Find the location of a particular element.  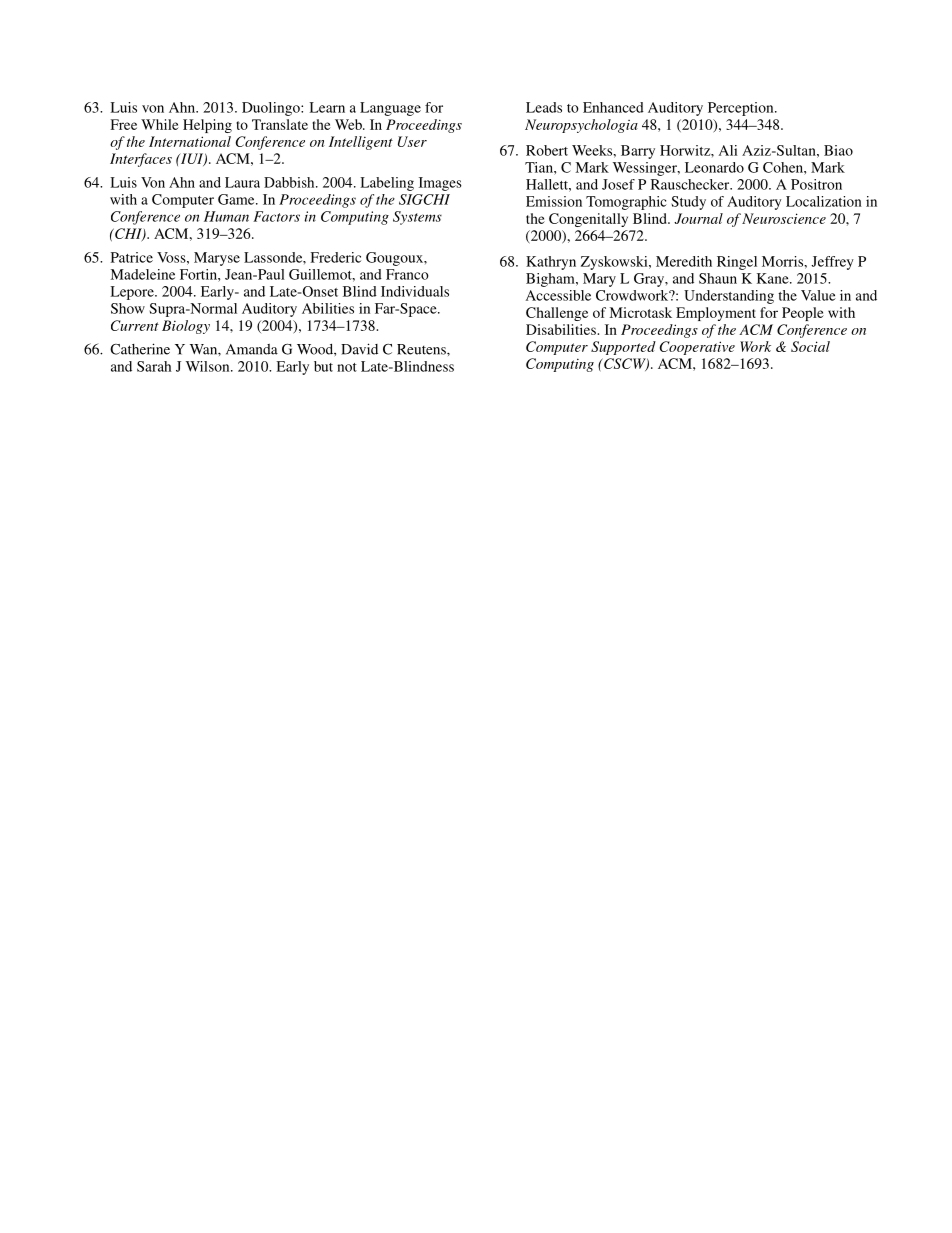

Wilson is located at coordinates (209, 366).
